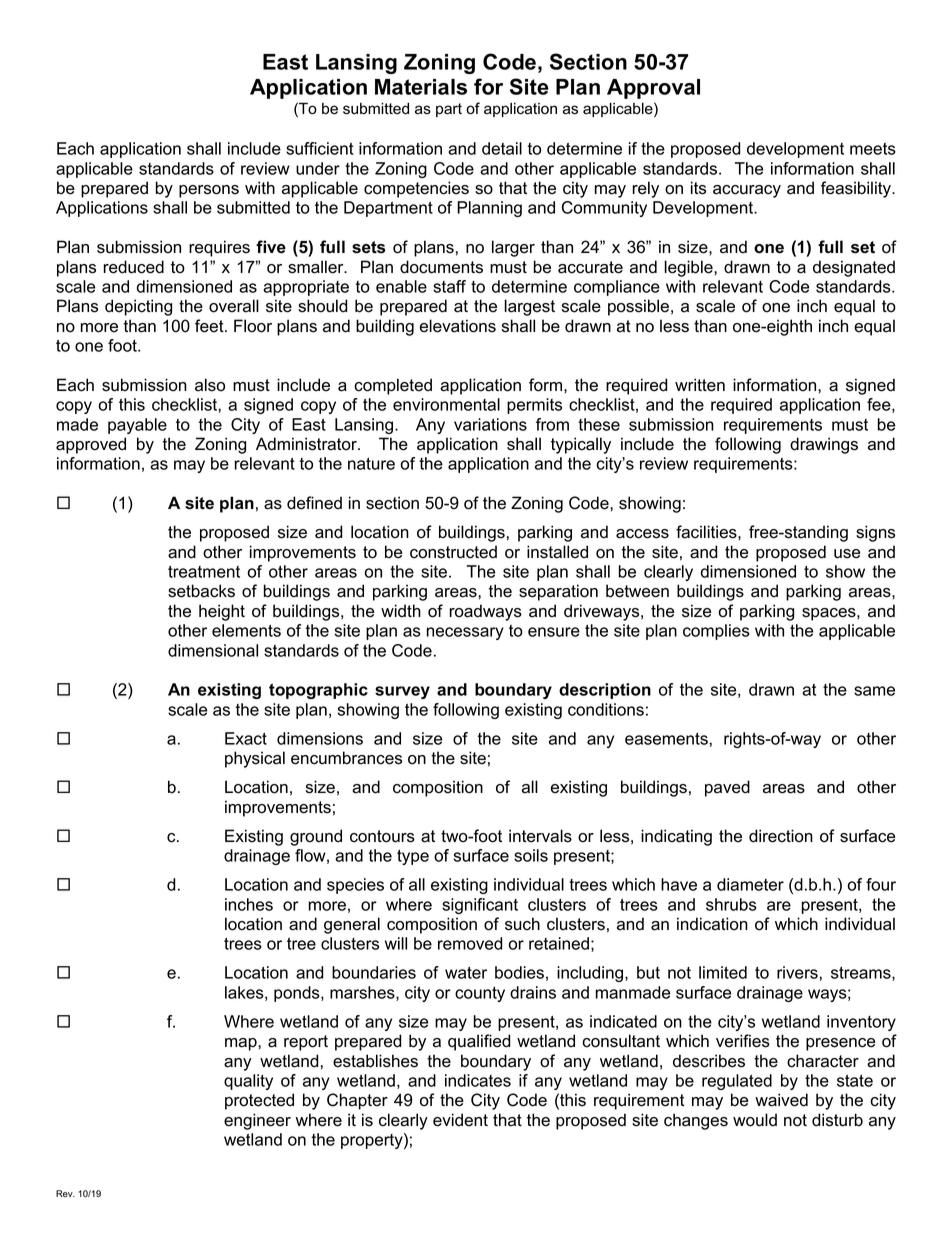 The width and height of the image is (952, 1233). I want to click on quality, so click(248, 1082).
